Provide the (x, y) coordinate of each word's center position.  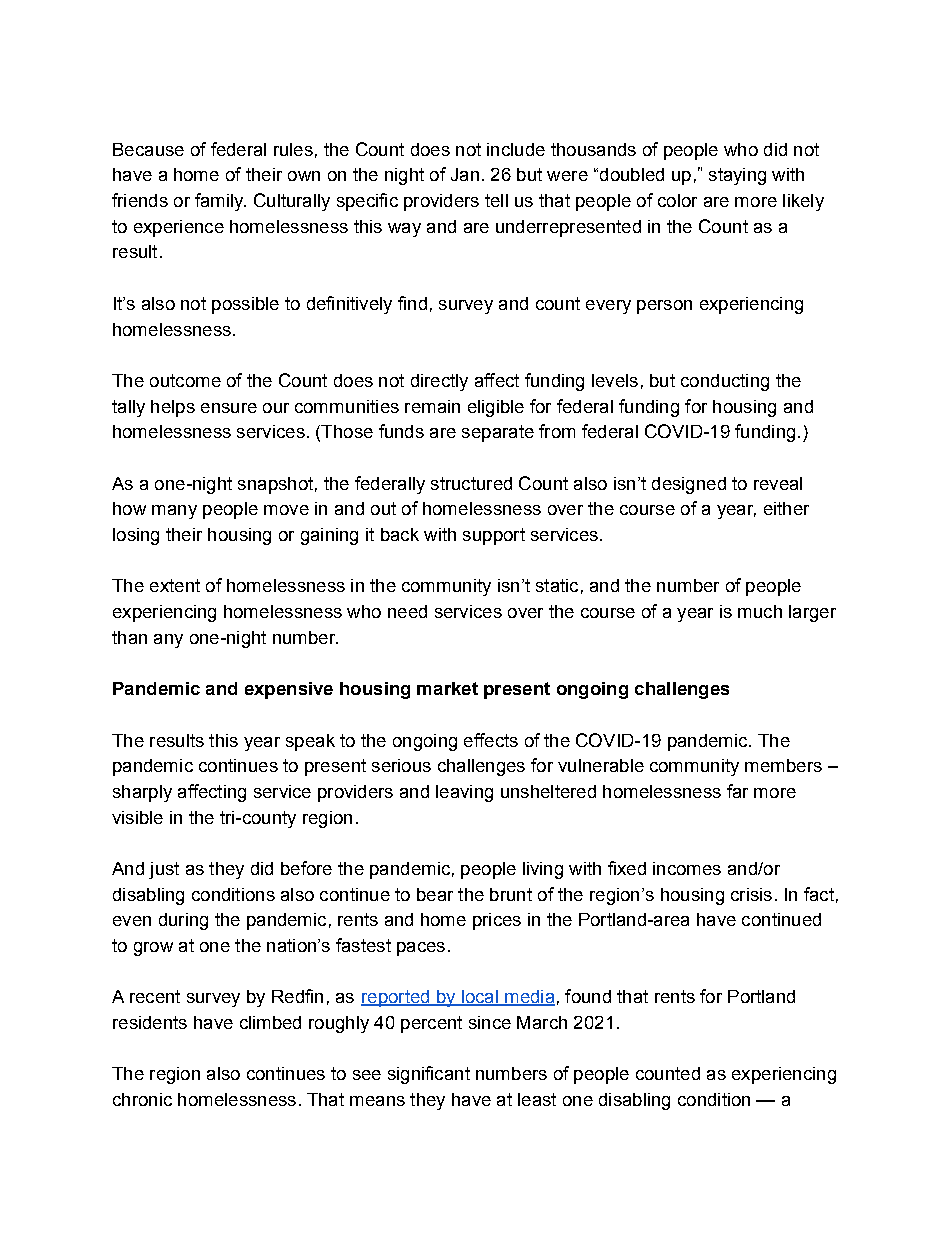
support (494, 536)
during (183, 921)
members (783, 765)
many (174, 512)
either (786, 508)
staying (737, 176)
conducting (725, 382)
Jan (465, 174)
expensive (289, 690)
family (220, 202)
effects (491, 740)
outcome (185, 380)
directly (439, 382)
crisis (751, 894)
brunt (511, 894)
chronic (142, 1099)
